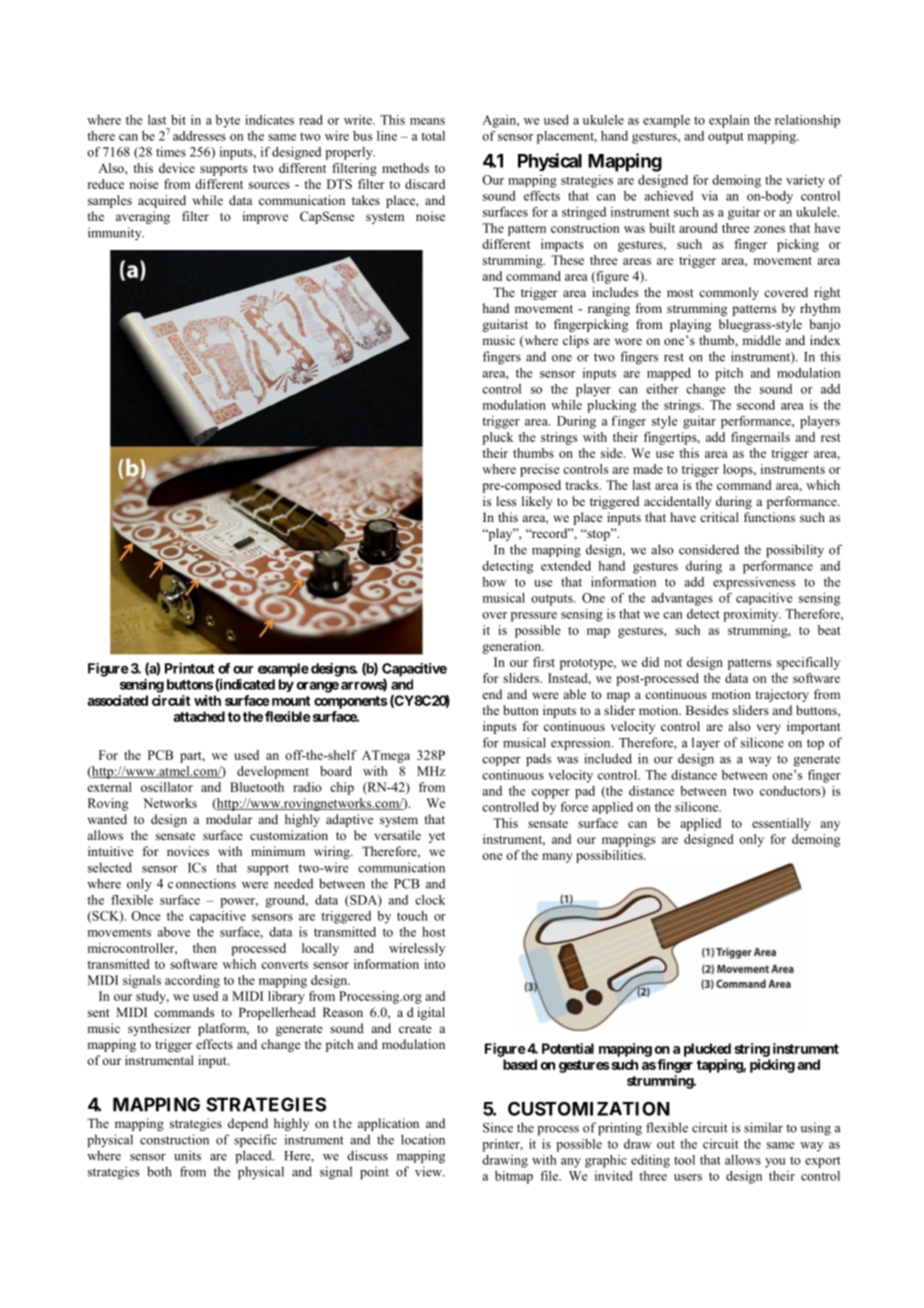 The height and width of the image is (1308, 924). Describe the element at coordinates (513, 647) in the image. I see `generation` at that location.
